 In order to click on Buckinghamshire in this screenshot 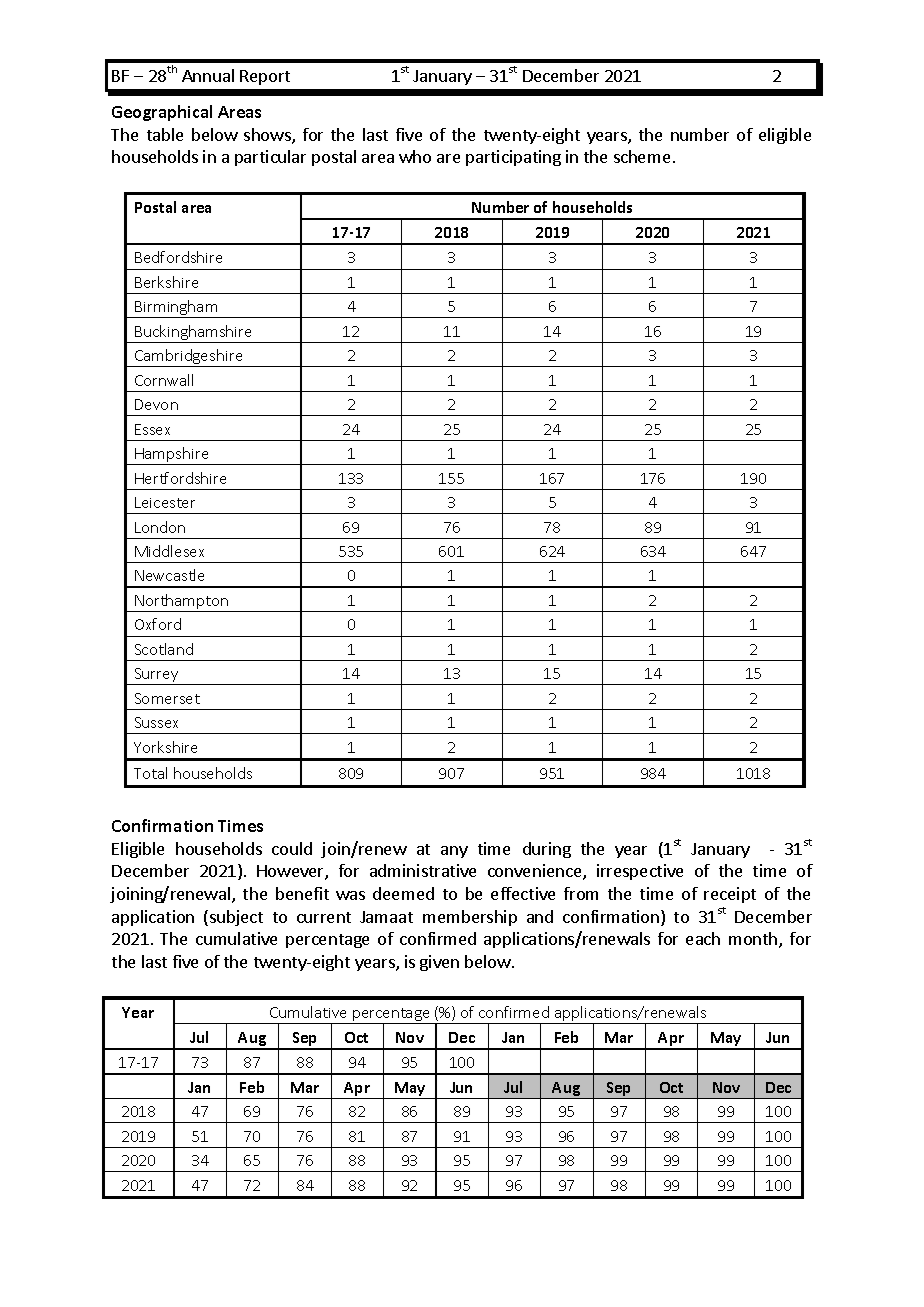, I will do `click(194, 334)`.
